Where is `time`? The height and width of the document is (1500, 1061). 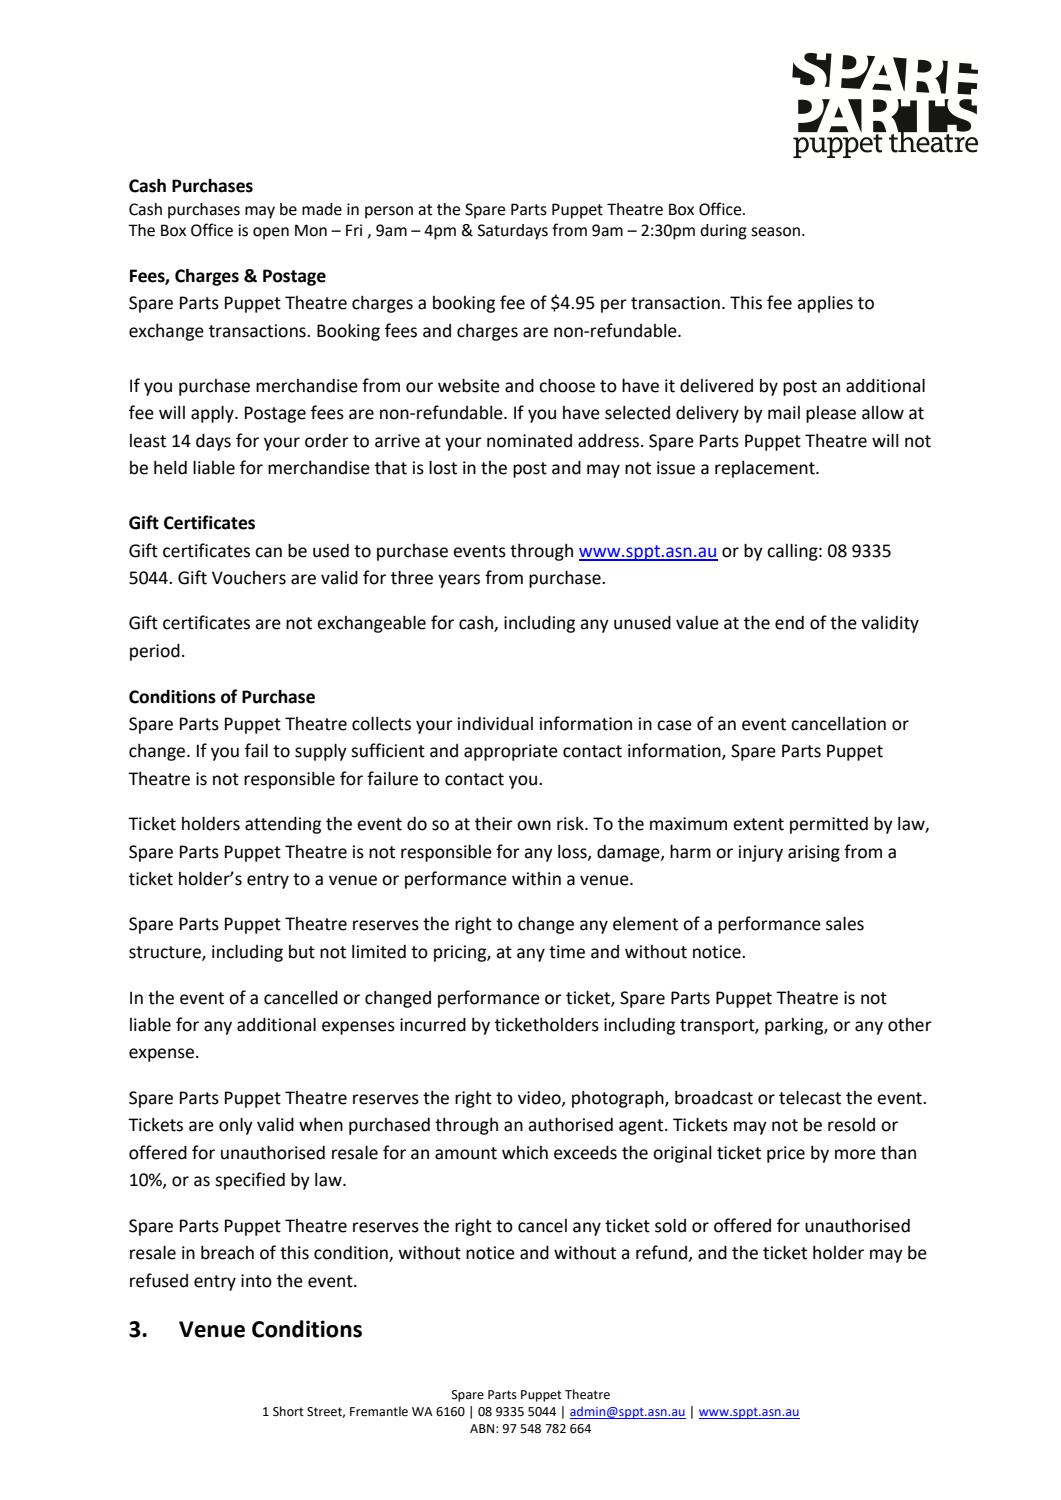
time is located at coordinates (567, 952).
